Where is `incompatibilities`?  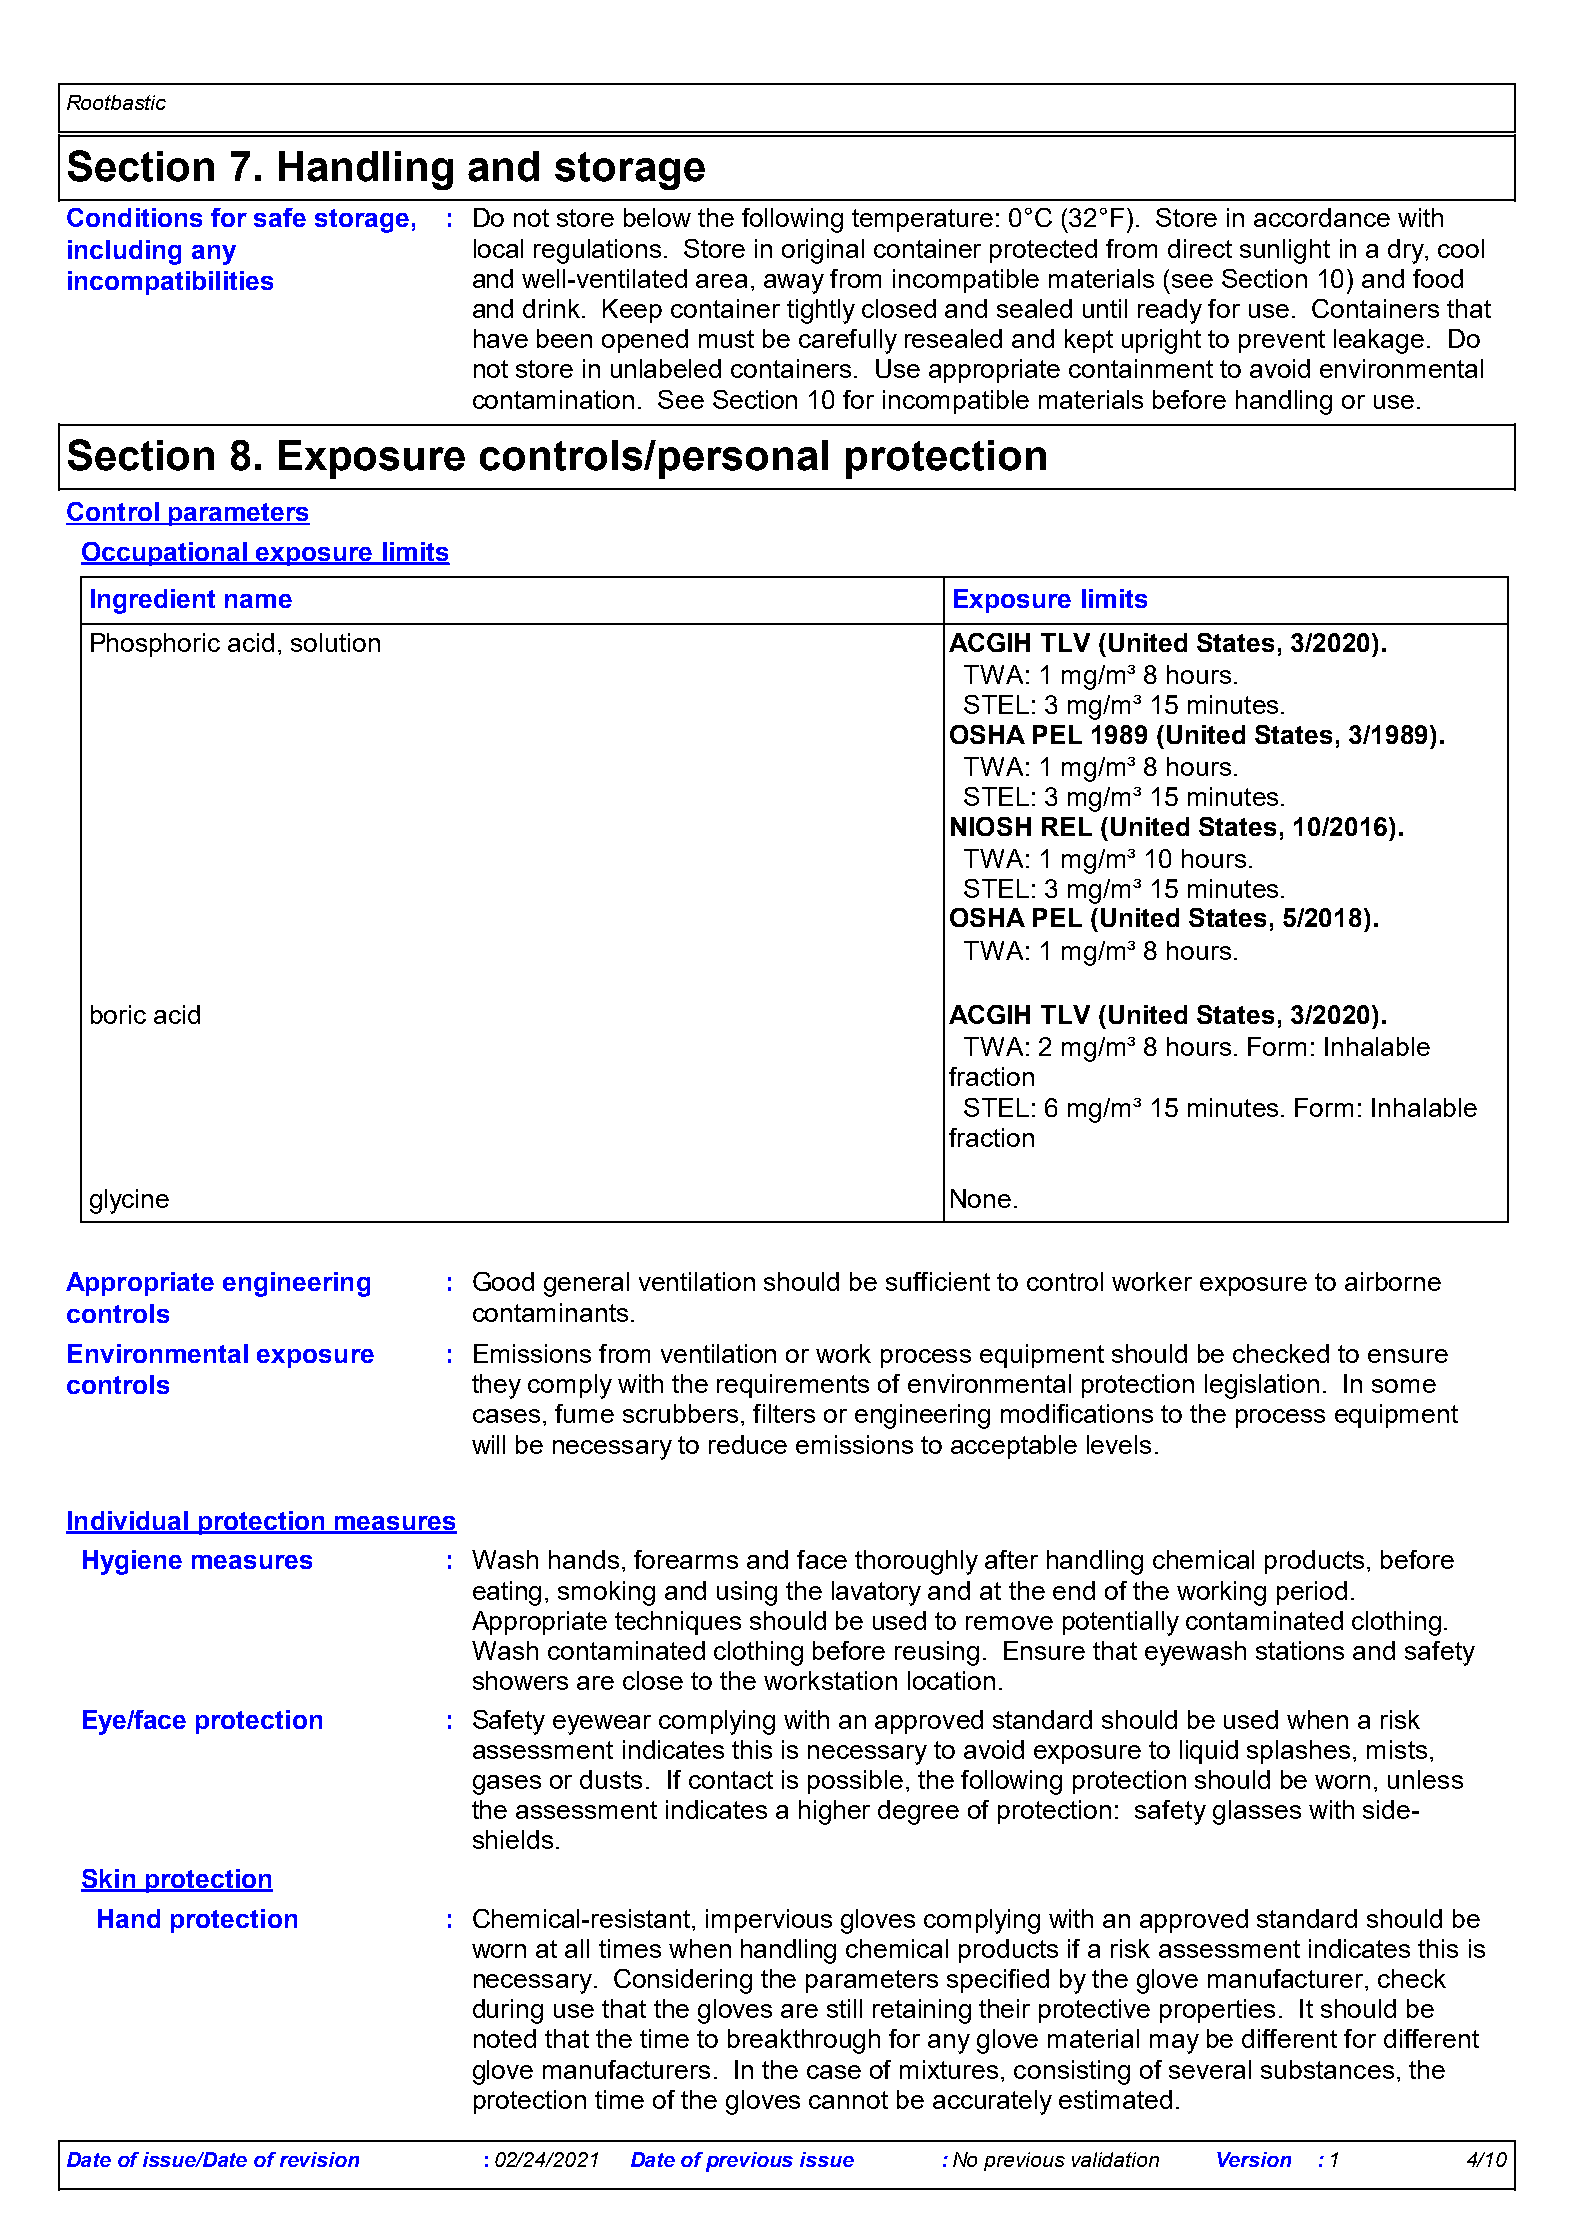 incompatibilities is located at coordinates (170, 283).
